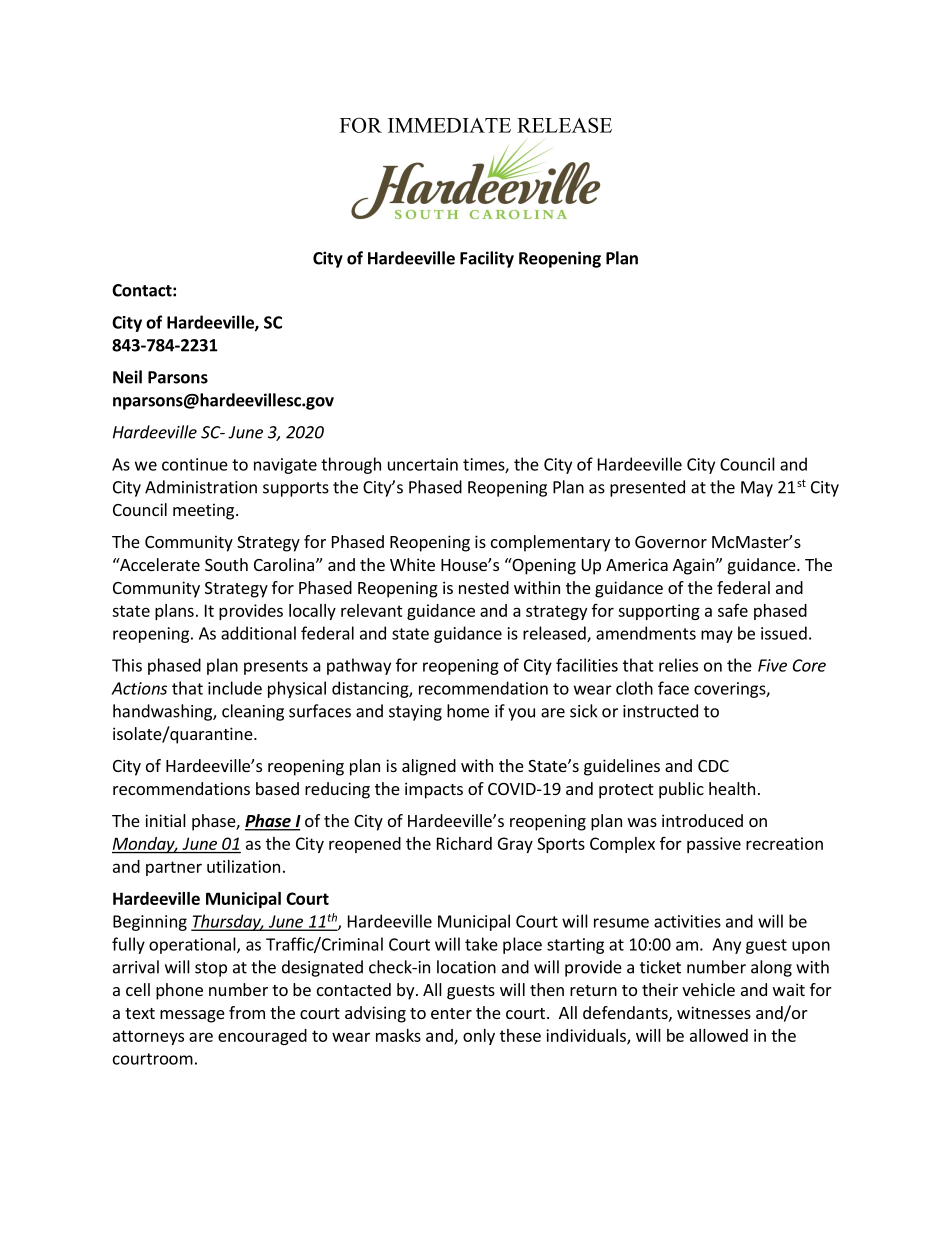 The image size is (952, 1233). What do you see at coordinates (484, 587) in the screenshot?
I see `nested` at bounding box center [484, 587].
